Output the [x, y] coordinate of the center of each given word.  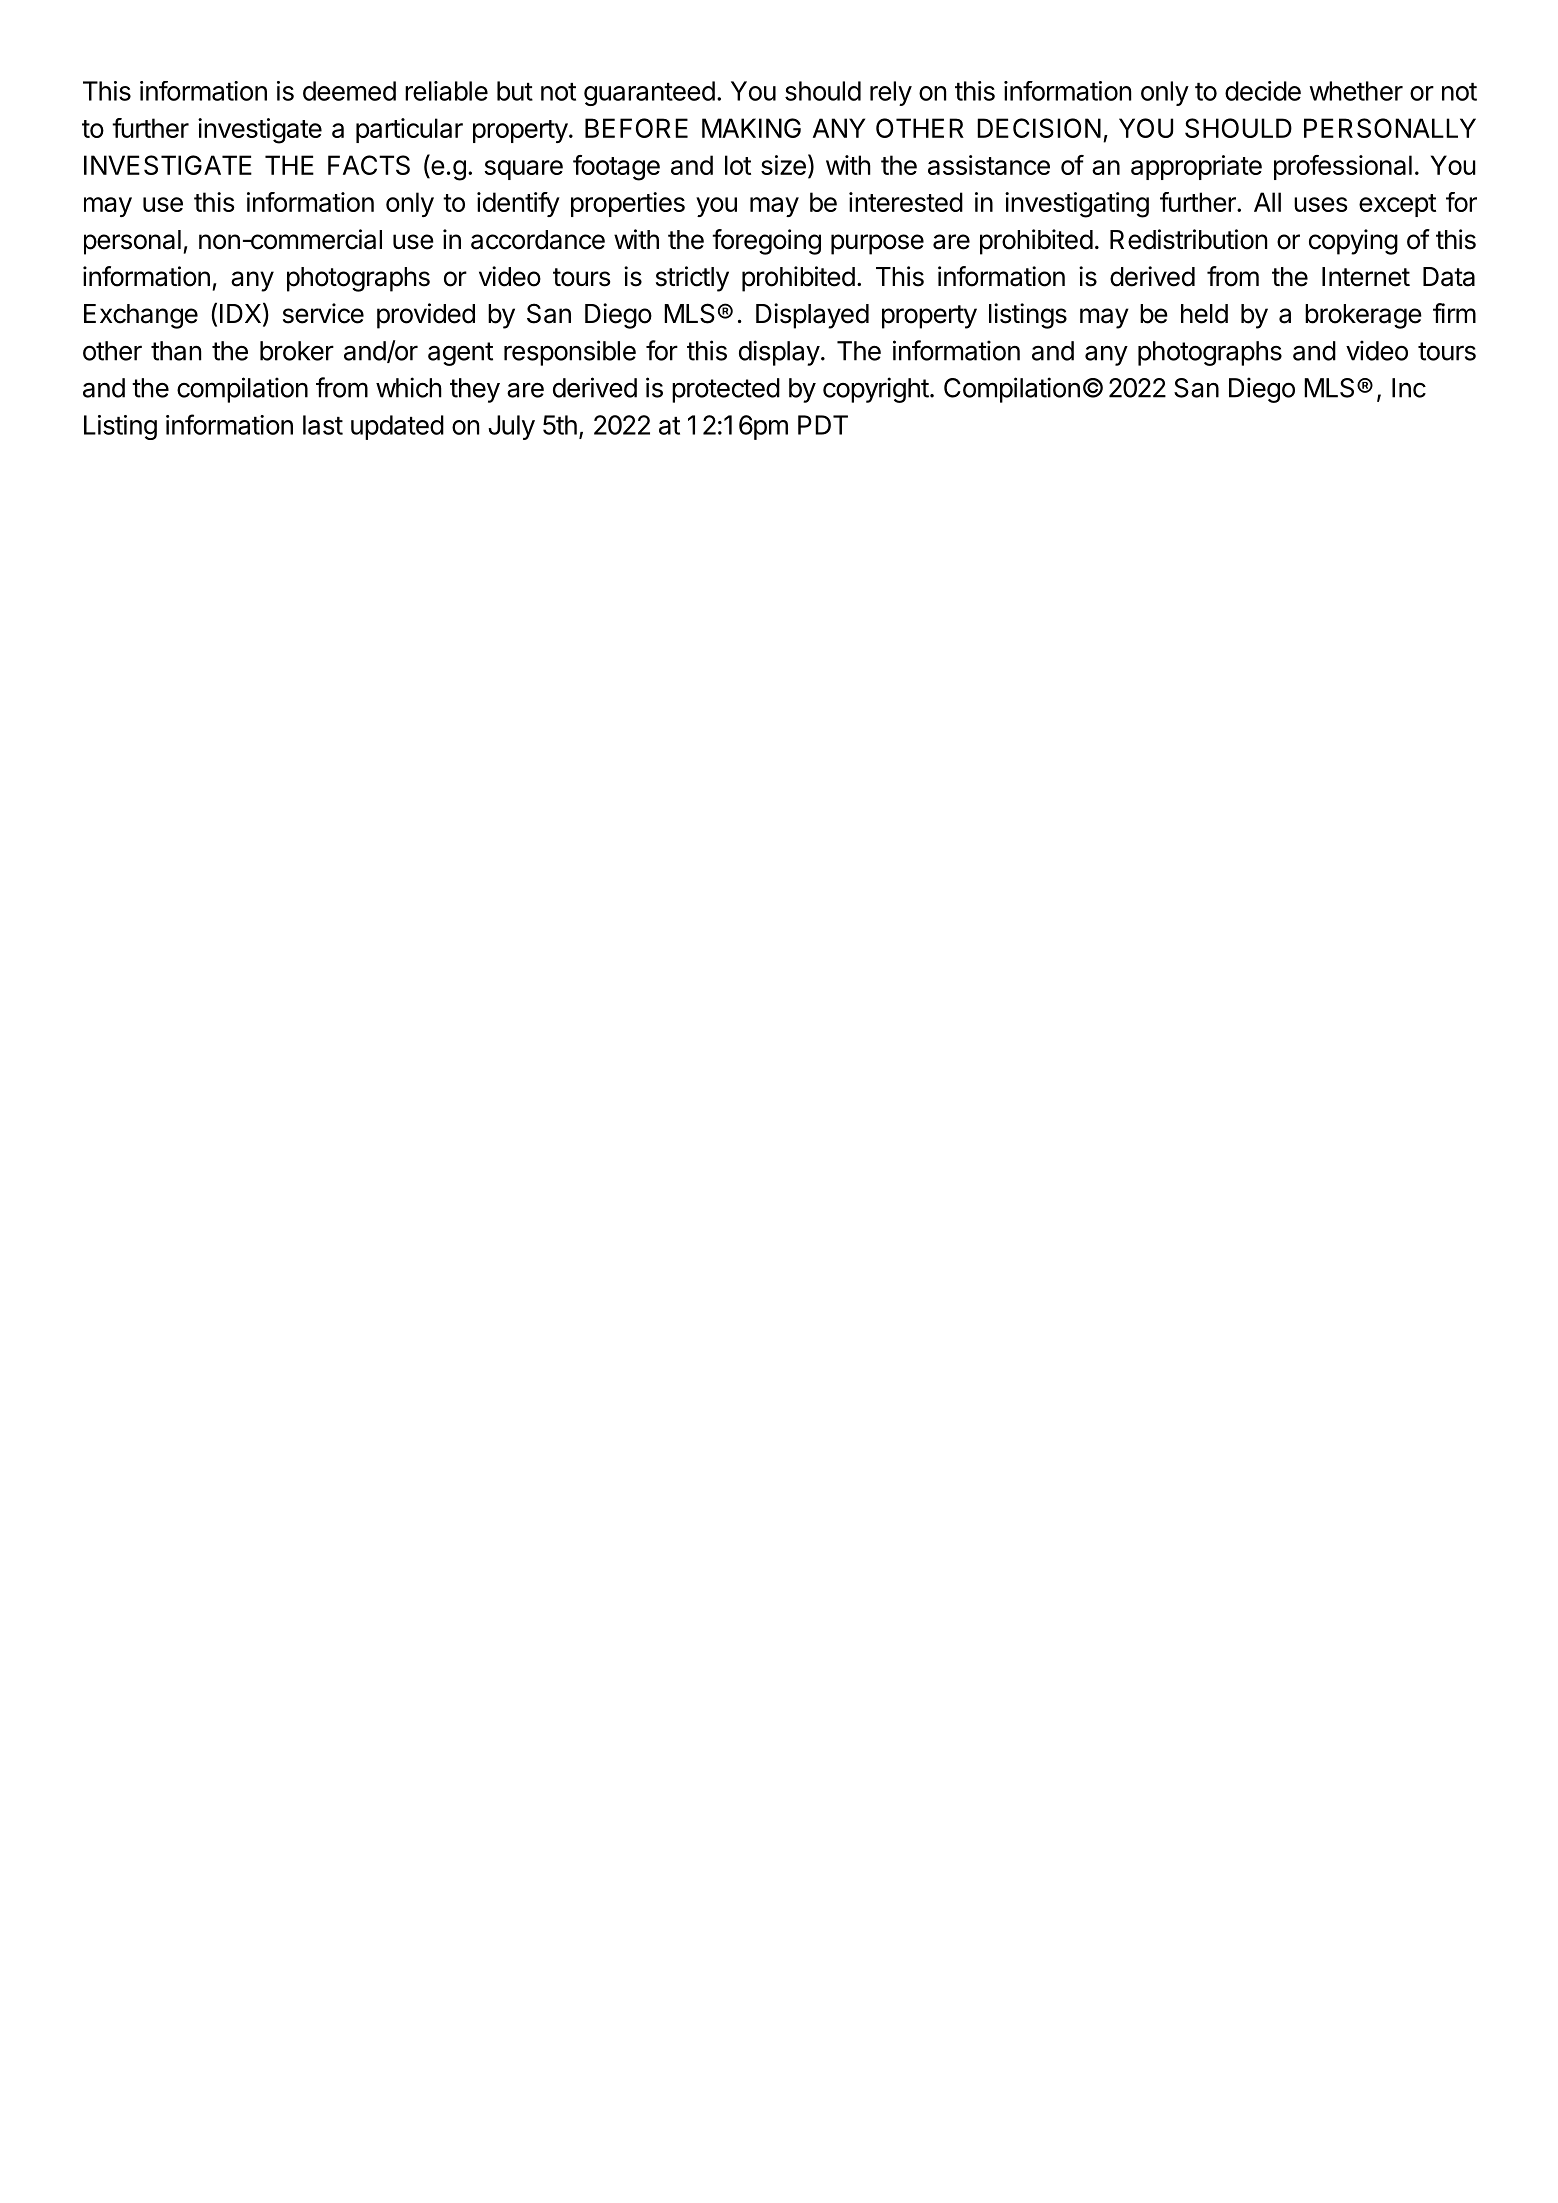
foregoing [766, 242]
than [176, 351]
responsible [570, 353]
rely [891, 93]
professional [1343, 167]
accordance [538, 240]
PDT [823, 425]
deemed [349, 91]
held [1204, 314]
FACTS [369, 165]
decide [1263, 91]
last [323, 425]
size [783, 165]
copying [1353, 242]
